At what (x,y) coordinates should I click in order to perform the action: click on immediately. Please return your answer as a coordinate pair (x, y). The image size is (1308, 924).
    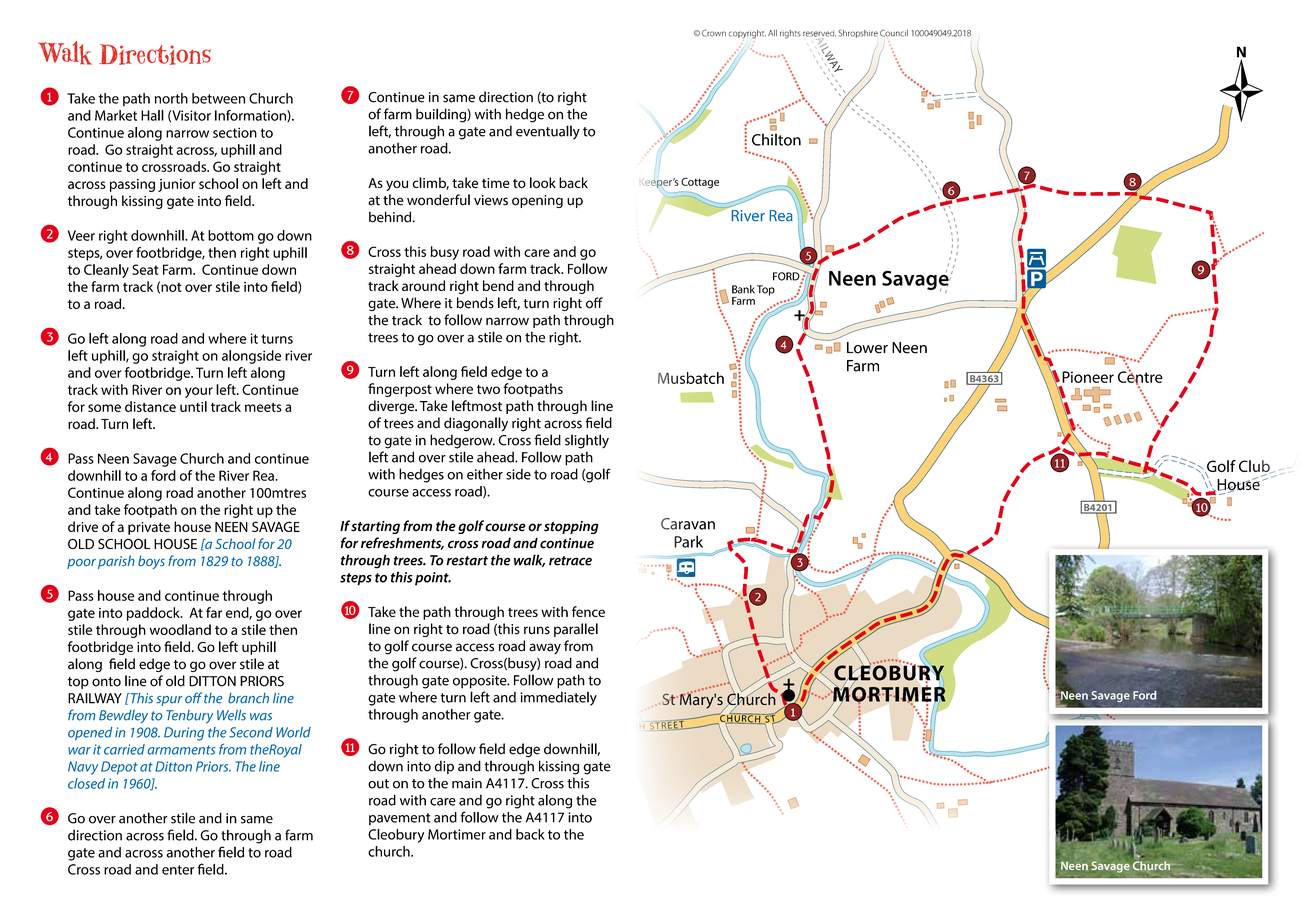
    Looking at the image, I should click on (558, 698).
